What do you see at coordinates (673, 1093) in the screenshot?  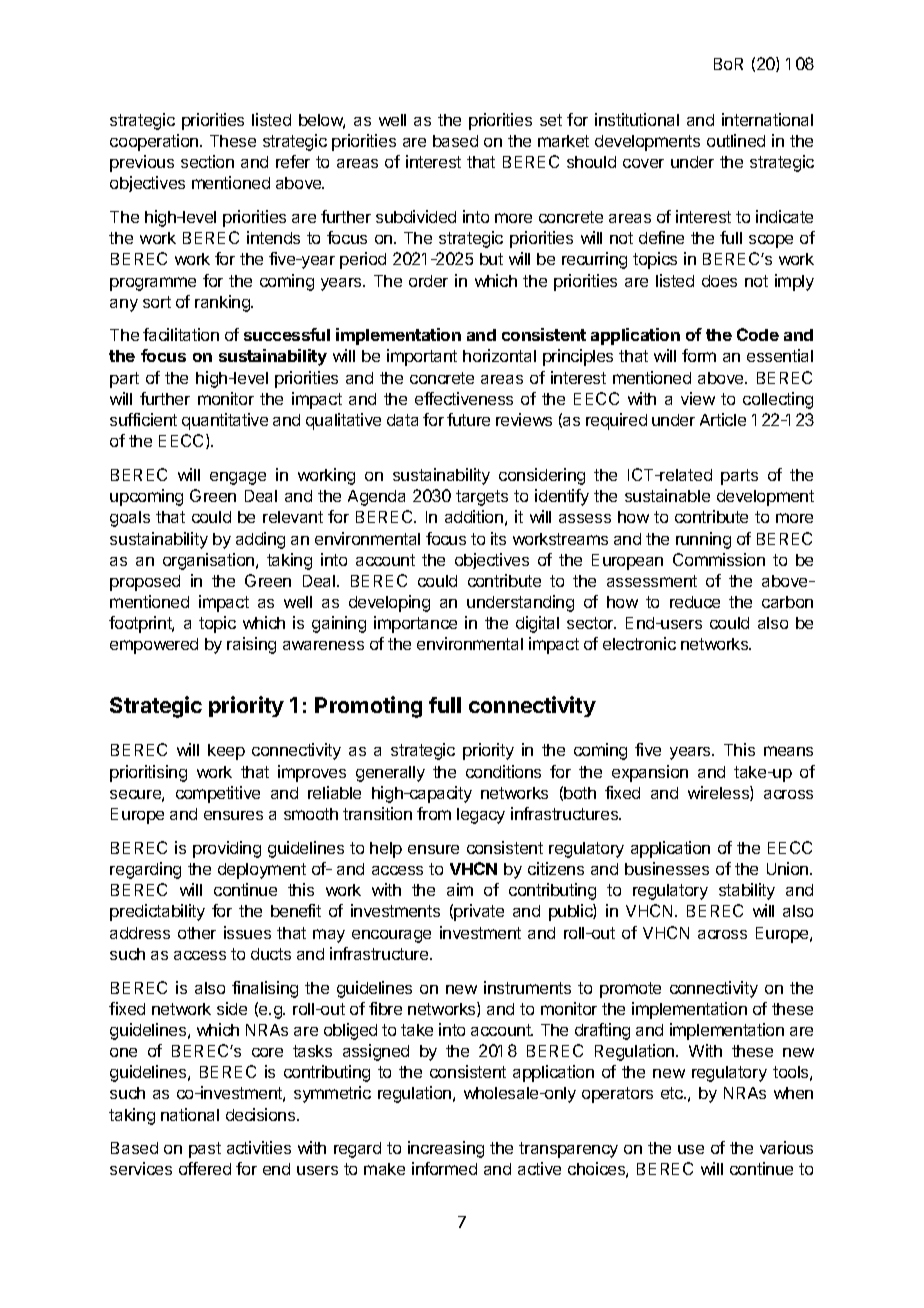 I see `etc` at bounding box center [673, 1093].
